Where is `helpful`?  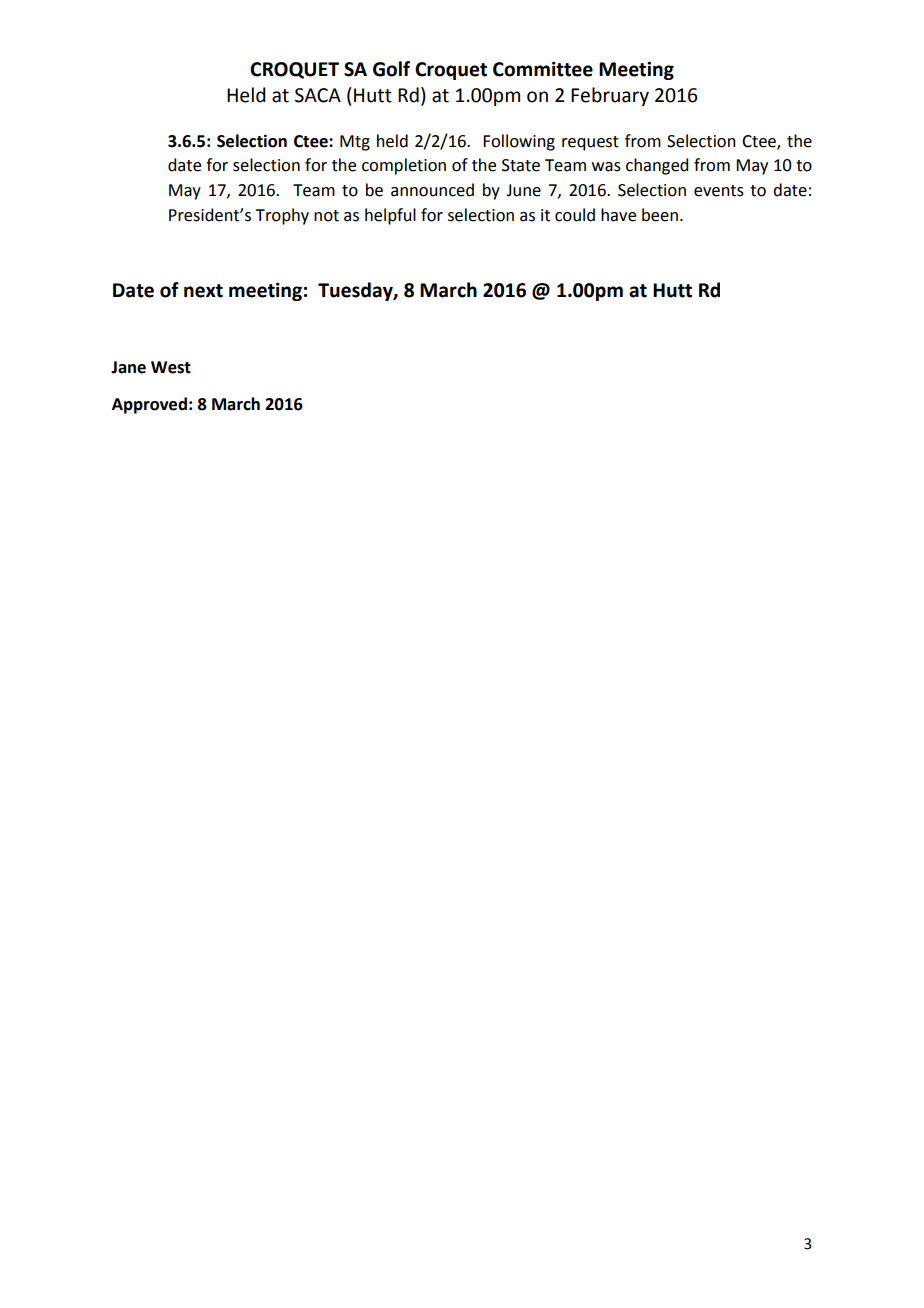
helpful is located at coordinates (390, 216).
